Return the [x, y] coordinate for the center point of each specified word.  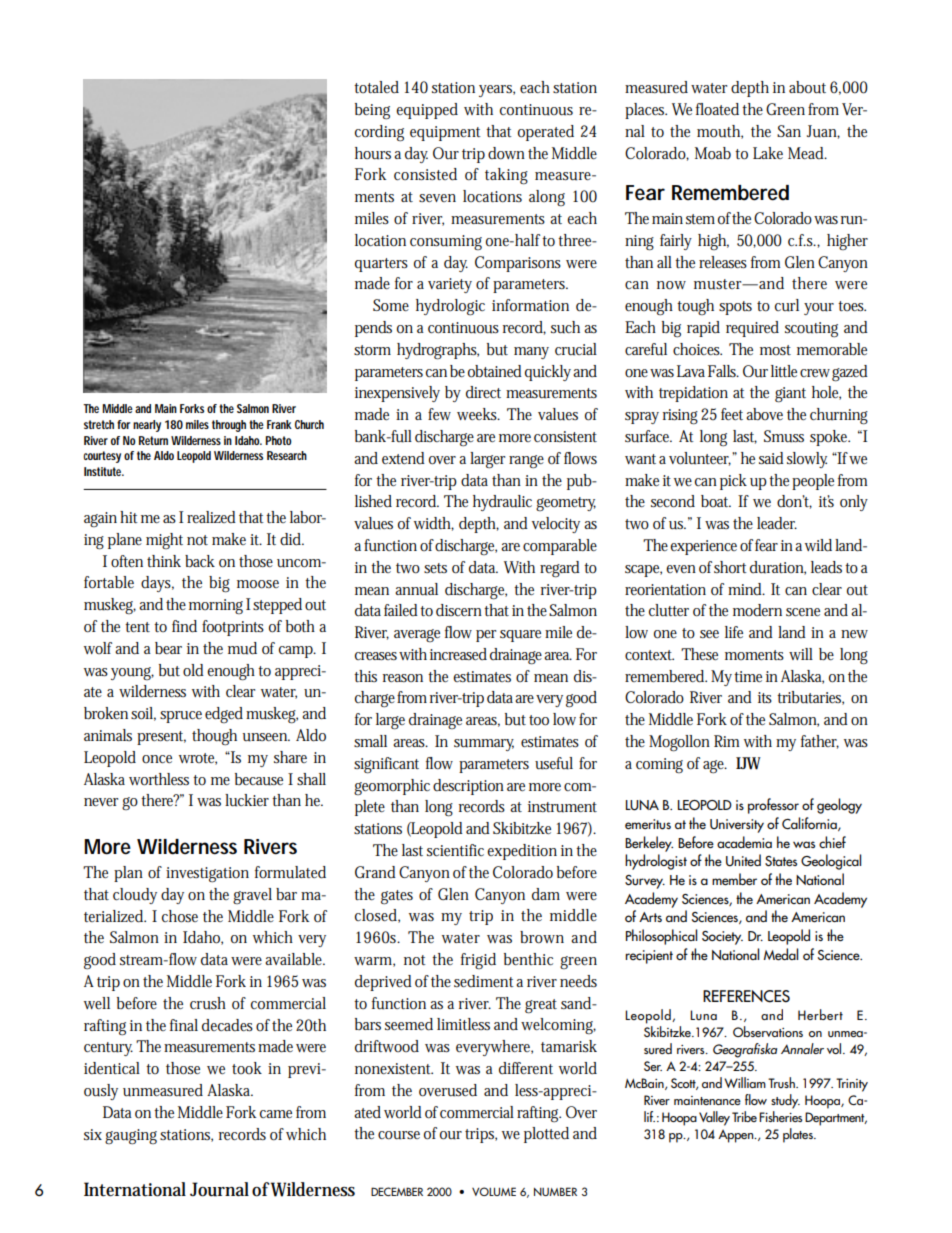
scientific [455, 850]
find [184, 626]
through [231, 426]
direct [483, 392]
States [781, 861]
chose [180, 916]
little [784, 371]
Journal [219, 1189]
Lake [768, 153]
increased [458, 654]
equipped [427, 111]
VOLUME [494, 1191]
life [734, 632]
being [372, 111]
